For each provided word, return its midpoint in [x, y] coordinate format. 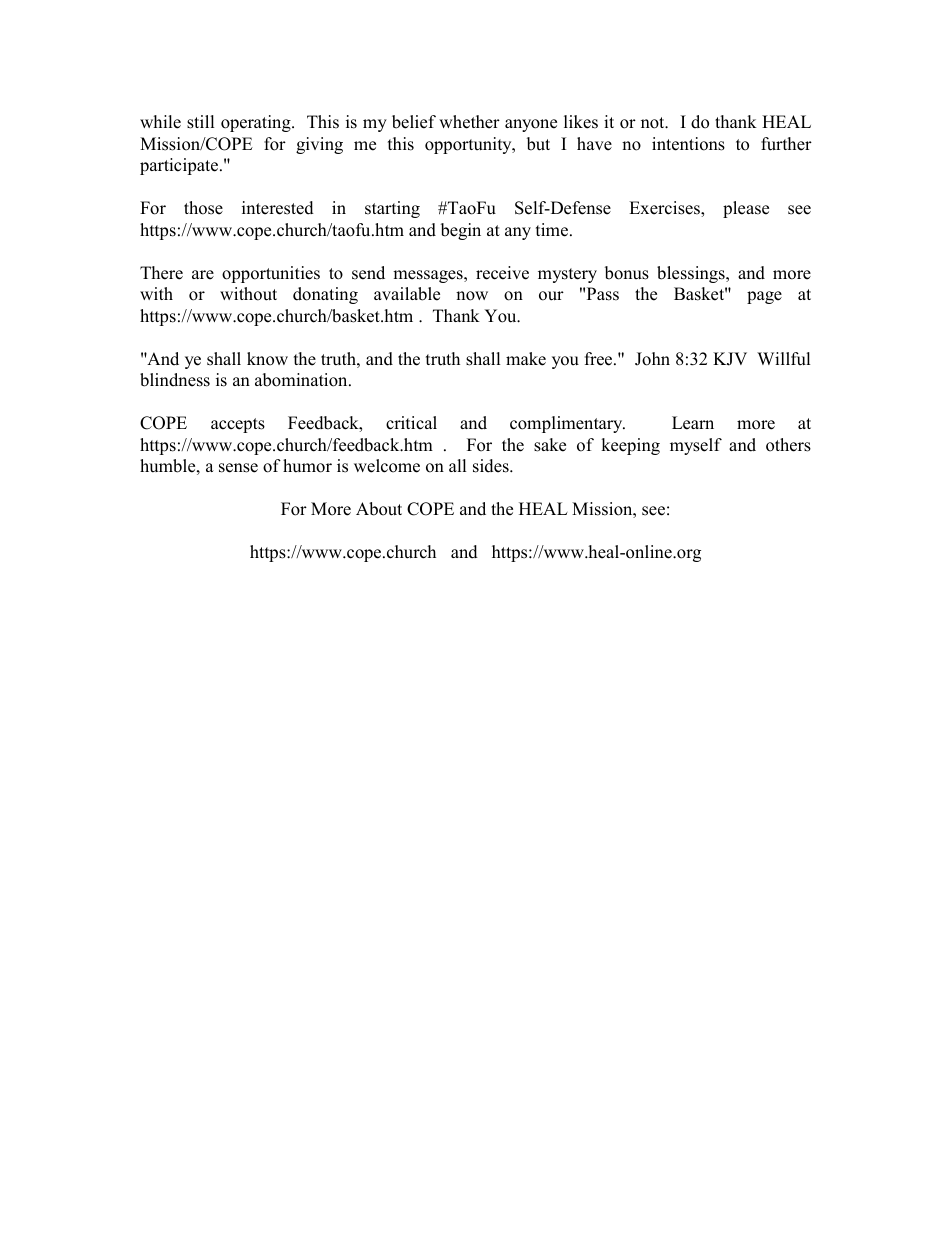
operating [257, 123]
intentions [688, 144]
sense [238, 468]
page [764, 297]
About [379, 509]
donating [325, 295]
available [407, 294]
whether [469, 122]
